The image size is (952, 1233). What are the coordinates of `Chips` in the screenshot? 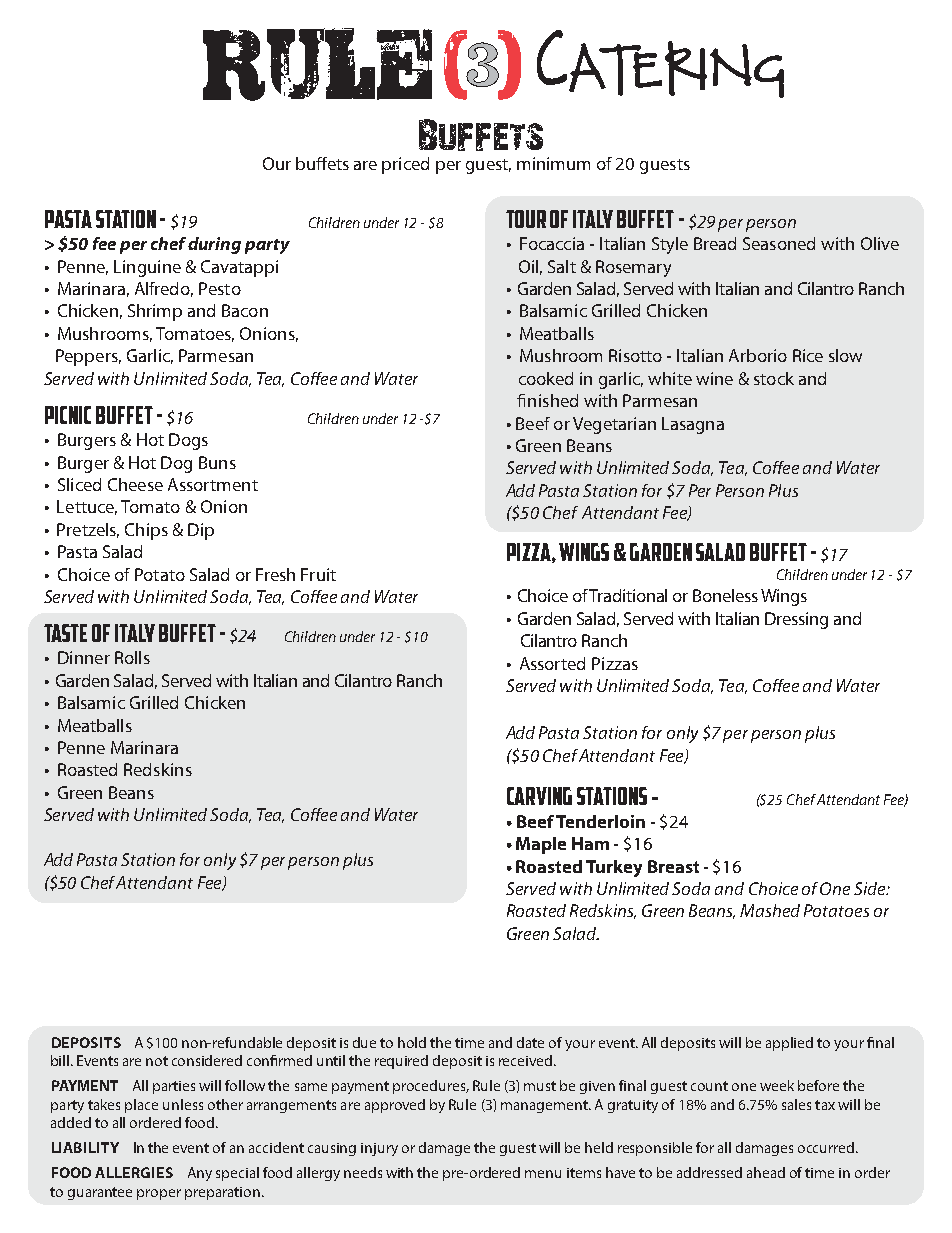 It's located at (146, 531).
